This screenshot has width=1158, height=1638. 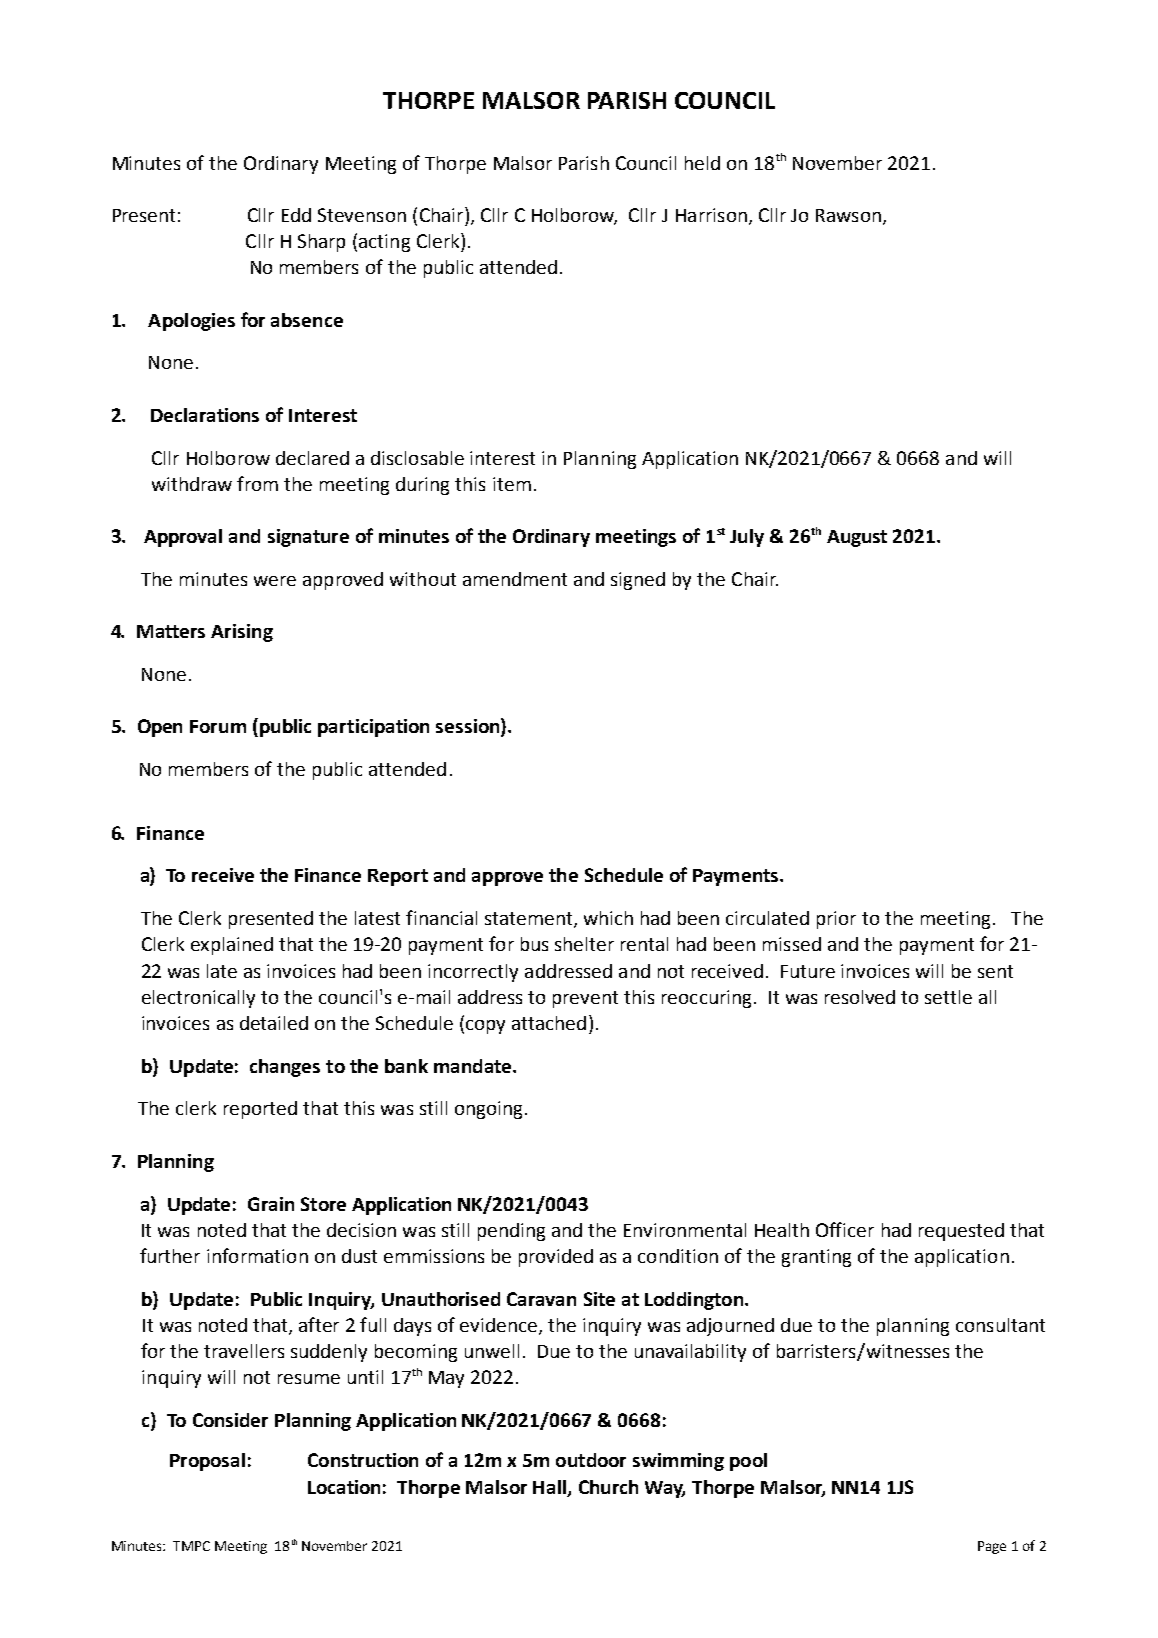 I want to click on Harrison, so click(x=711, y=215).
